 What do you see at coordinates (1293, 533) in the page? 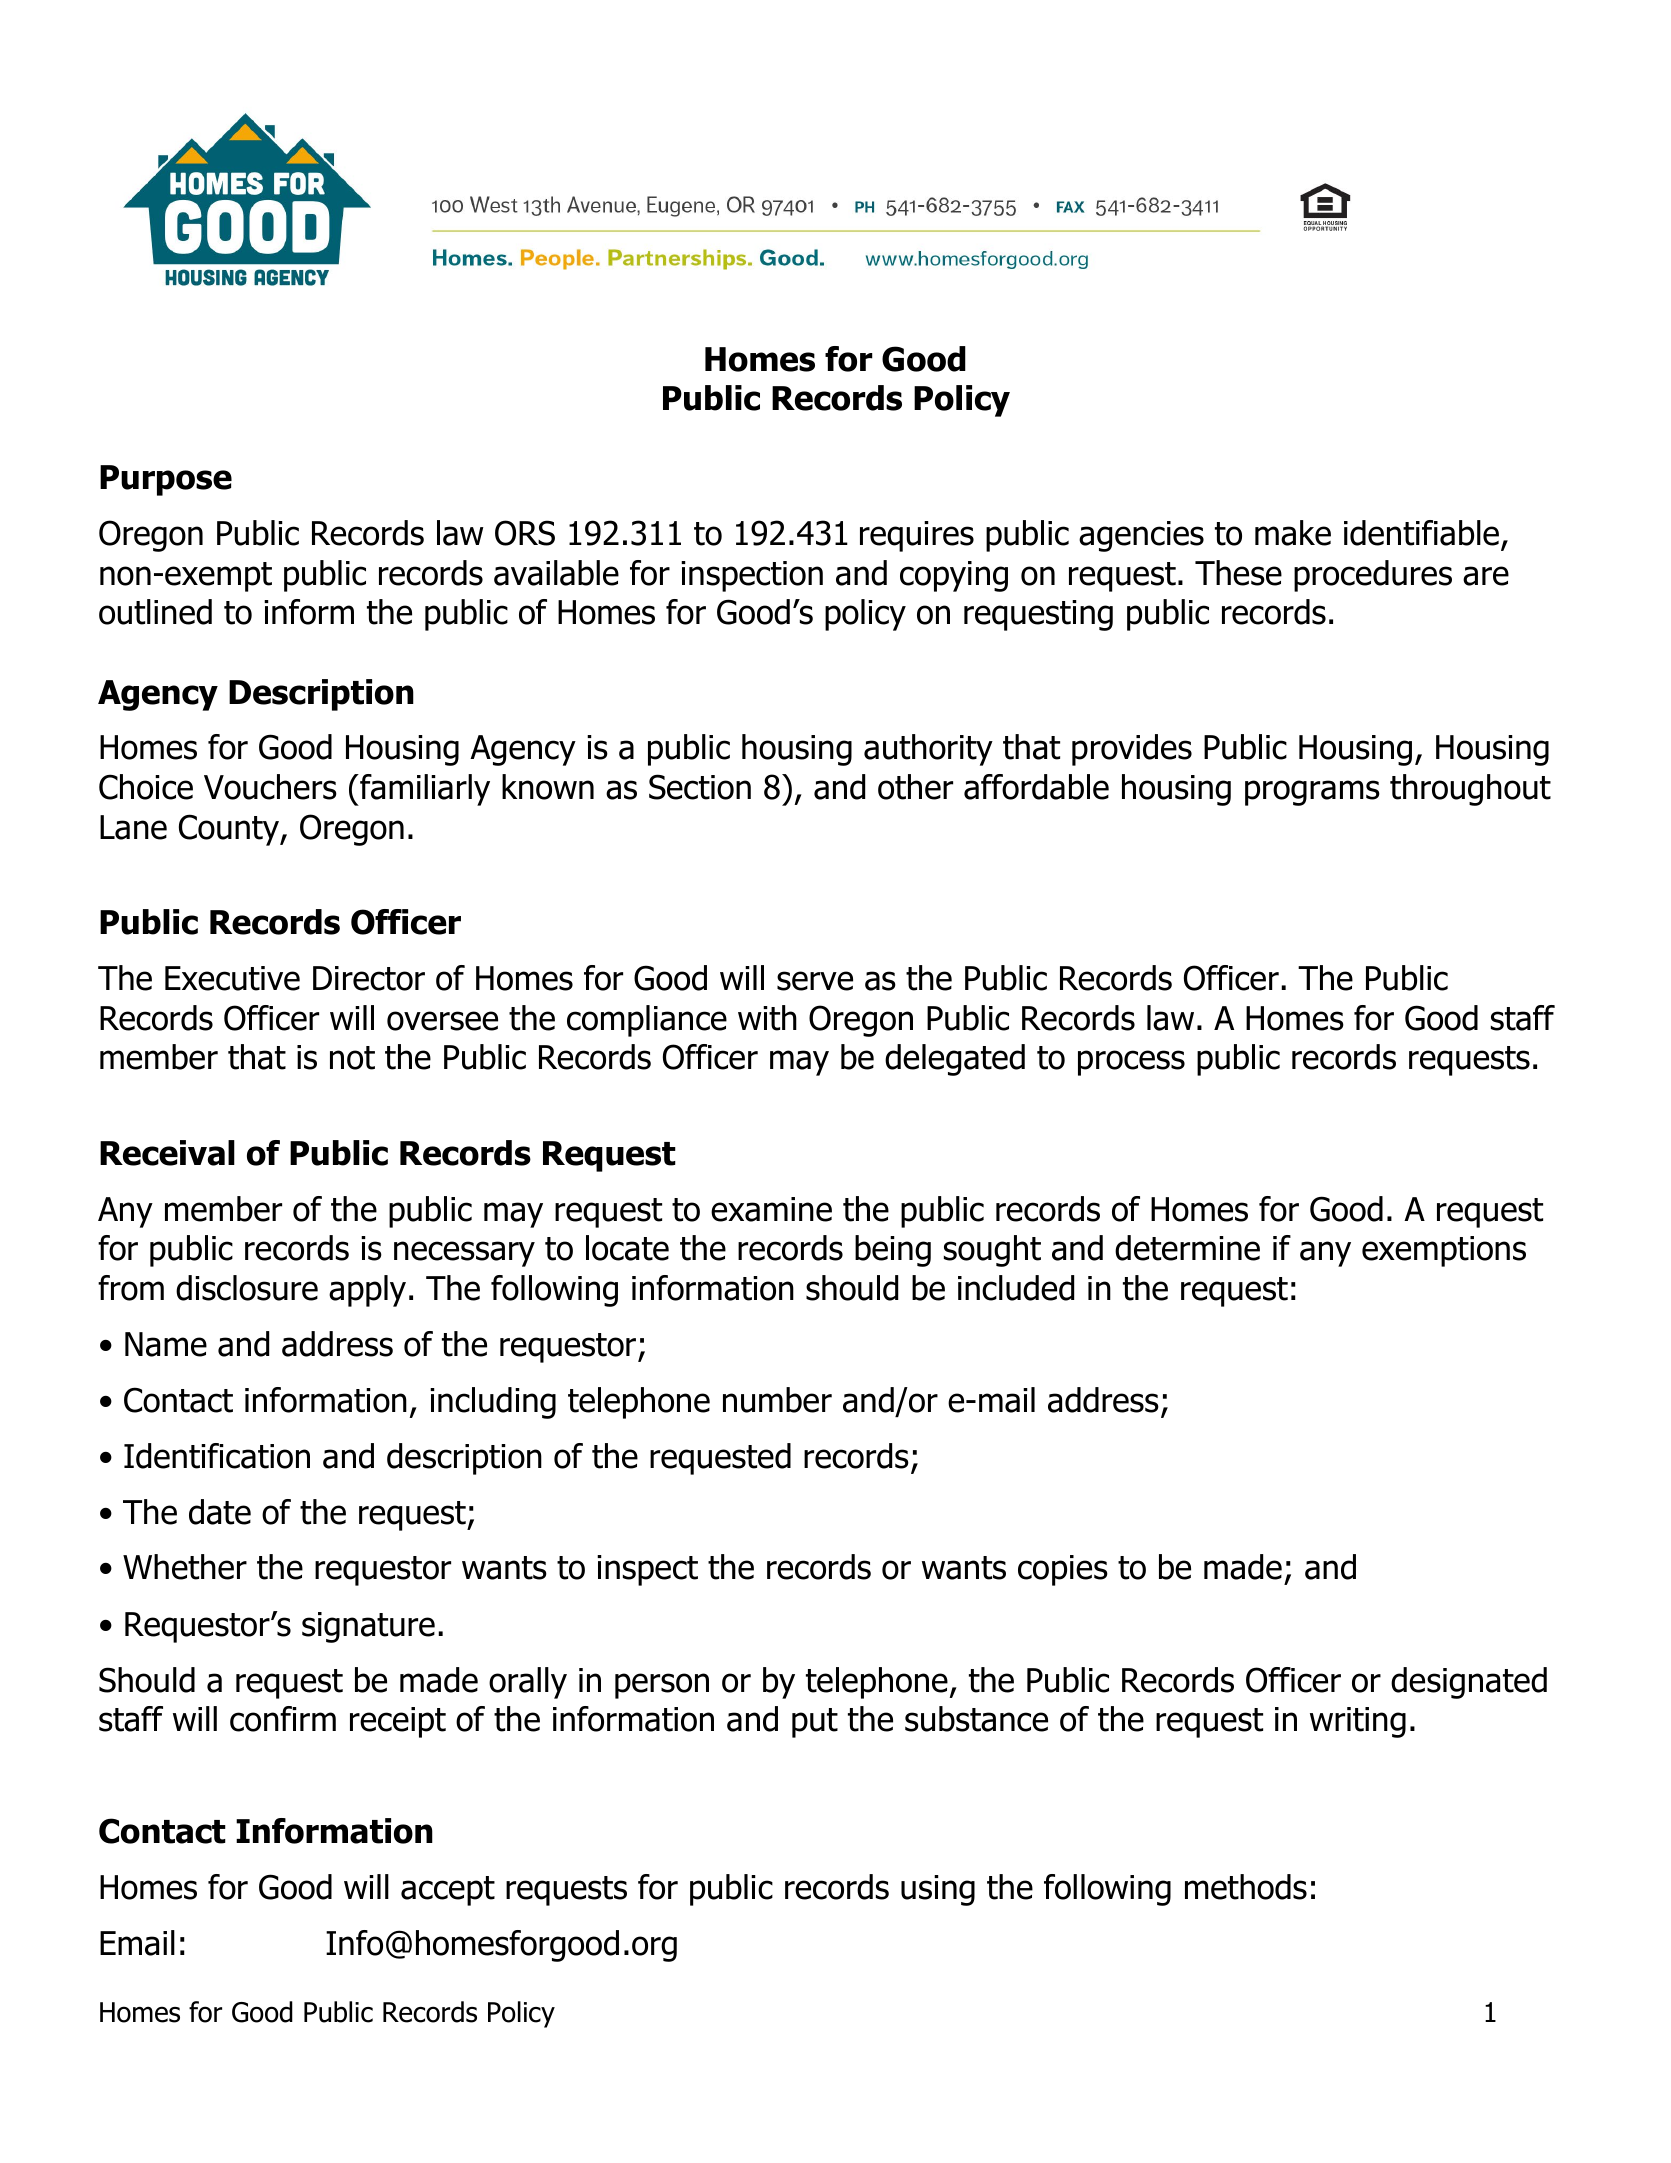
I see `make` at bounding box center [1293, 533].
